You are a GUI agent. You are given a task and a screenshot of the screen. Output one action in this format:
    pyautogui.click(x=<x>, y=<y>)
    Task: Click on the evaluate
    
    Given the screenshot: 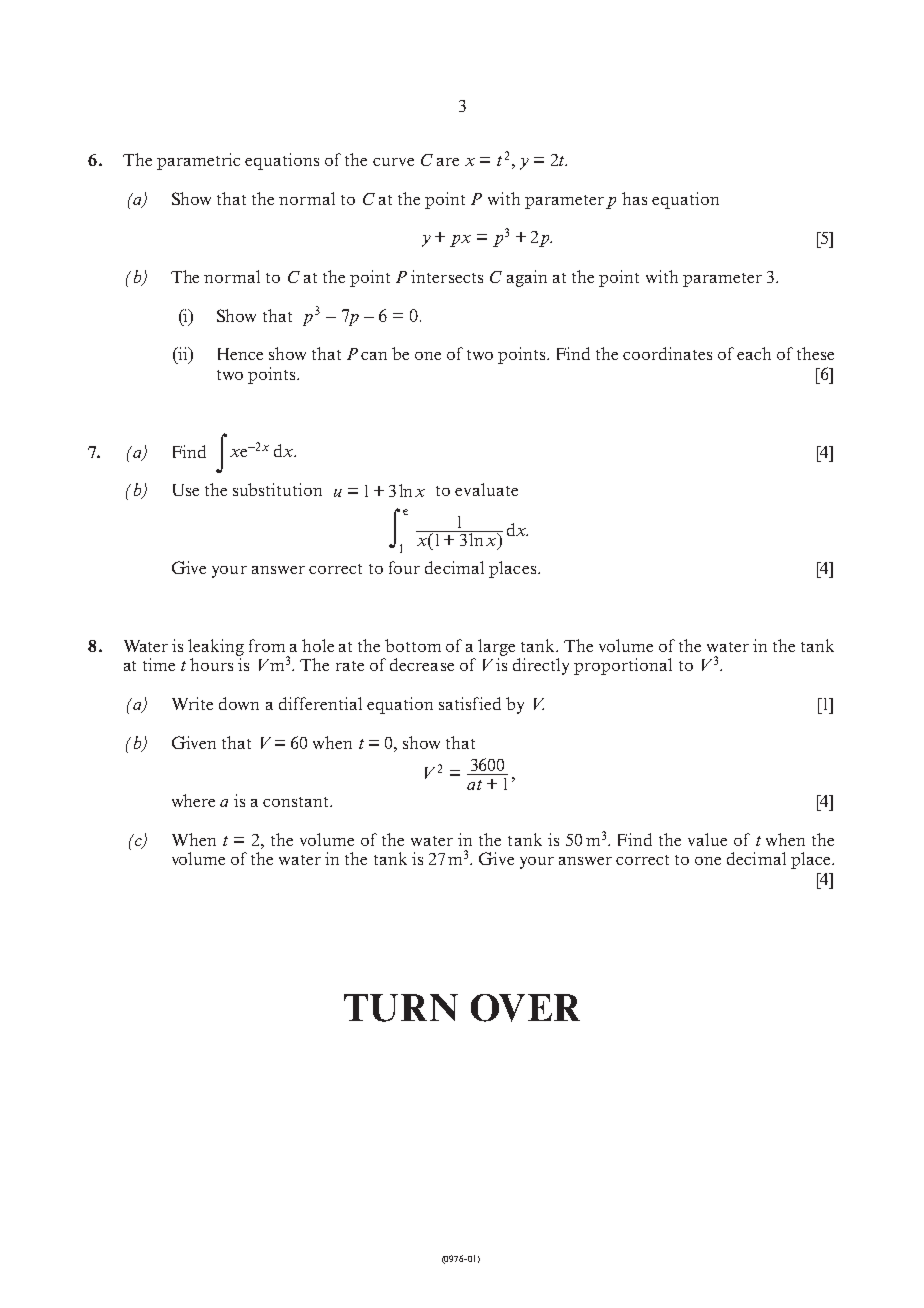 What is the action you would take?
    pyautogui.click(x=486, y=489)
